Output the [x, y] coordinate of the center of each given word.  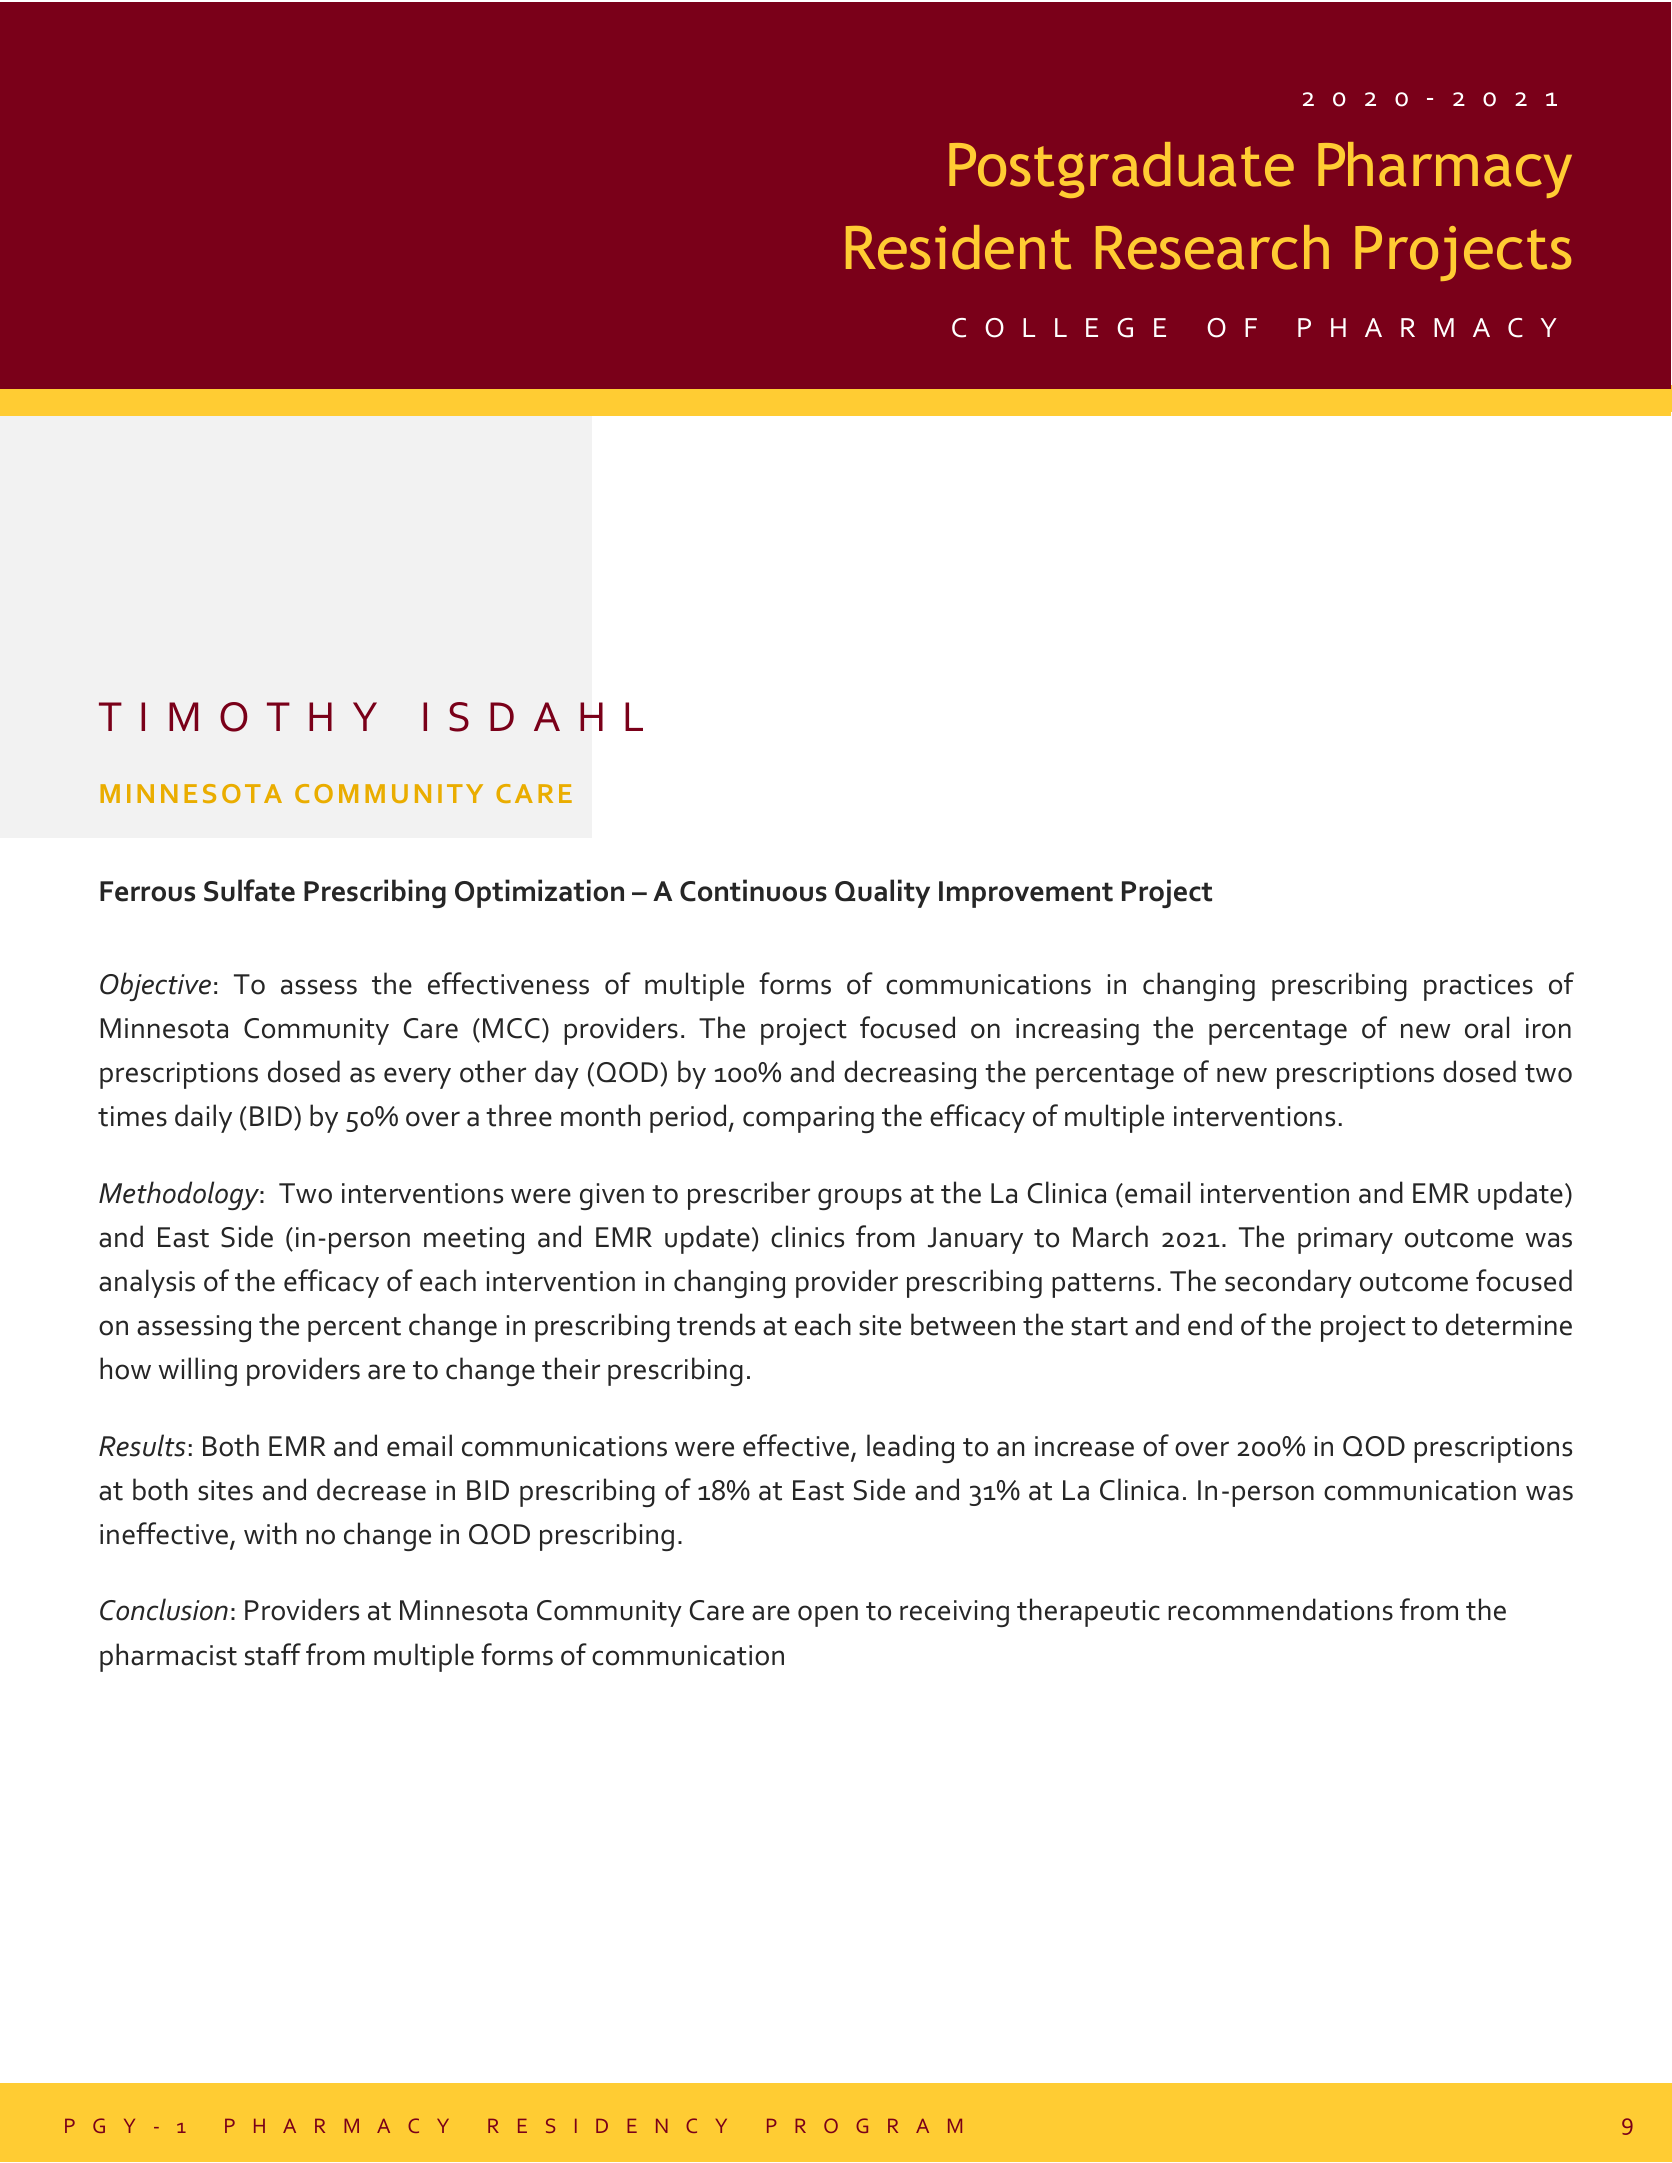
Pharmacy [1445, 170]
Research [1212, 247]
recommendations [1280, 1609]
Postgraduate [1121, 170]
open [828, 1616]
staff [273, 1654]
